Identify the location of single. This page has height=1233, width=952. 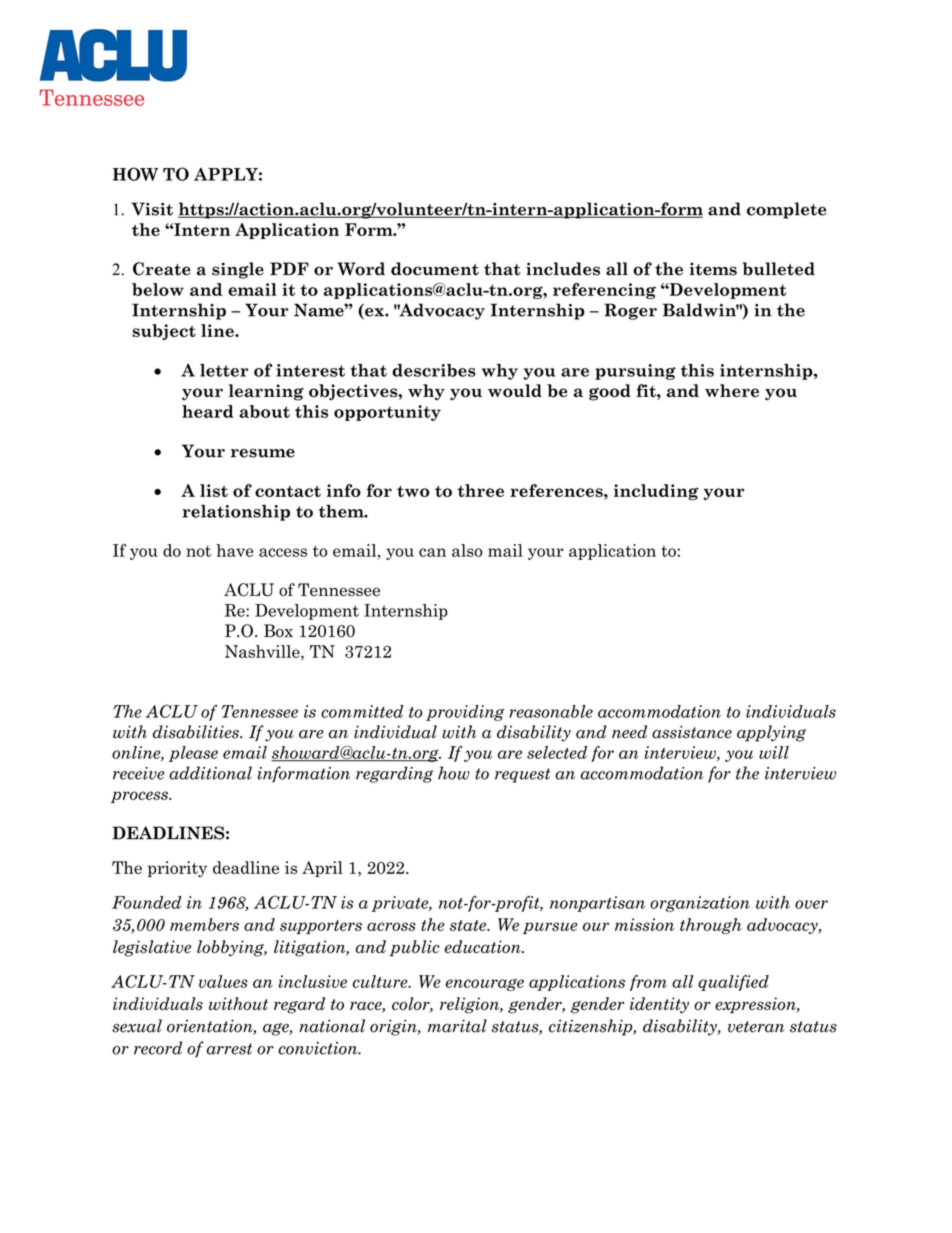
(238, 270).
